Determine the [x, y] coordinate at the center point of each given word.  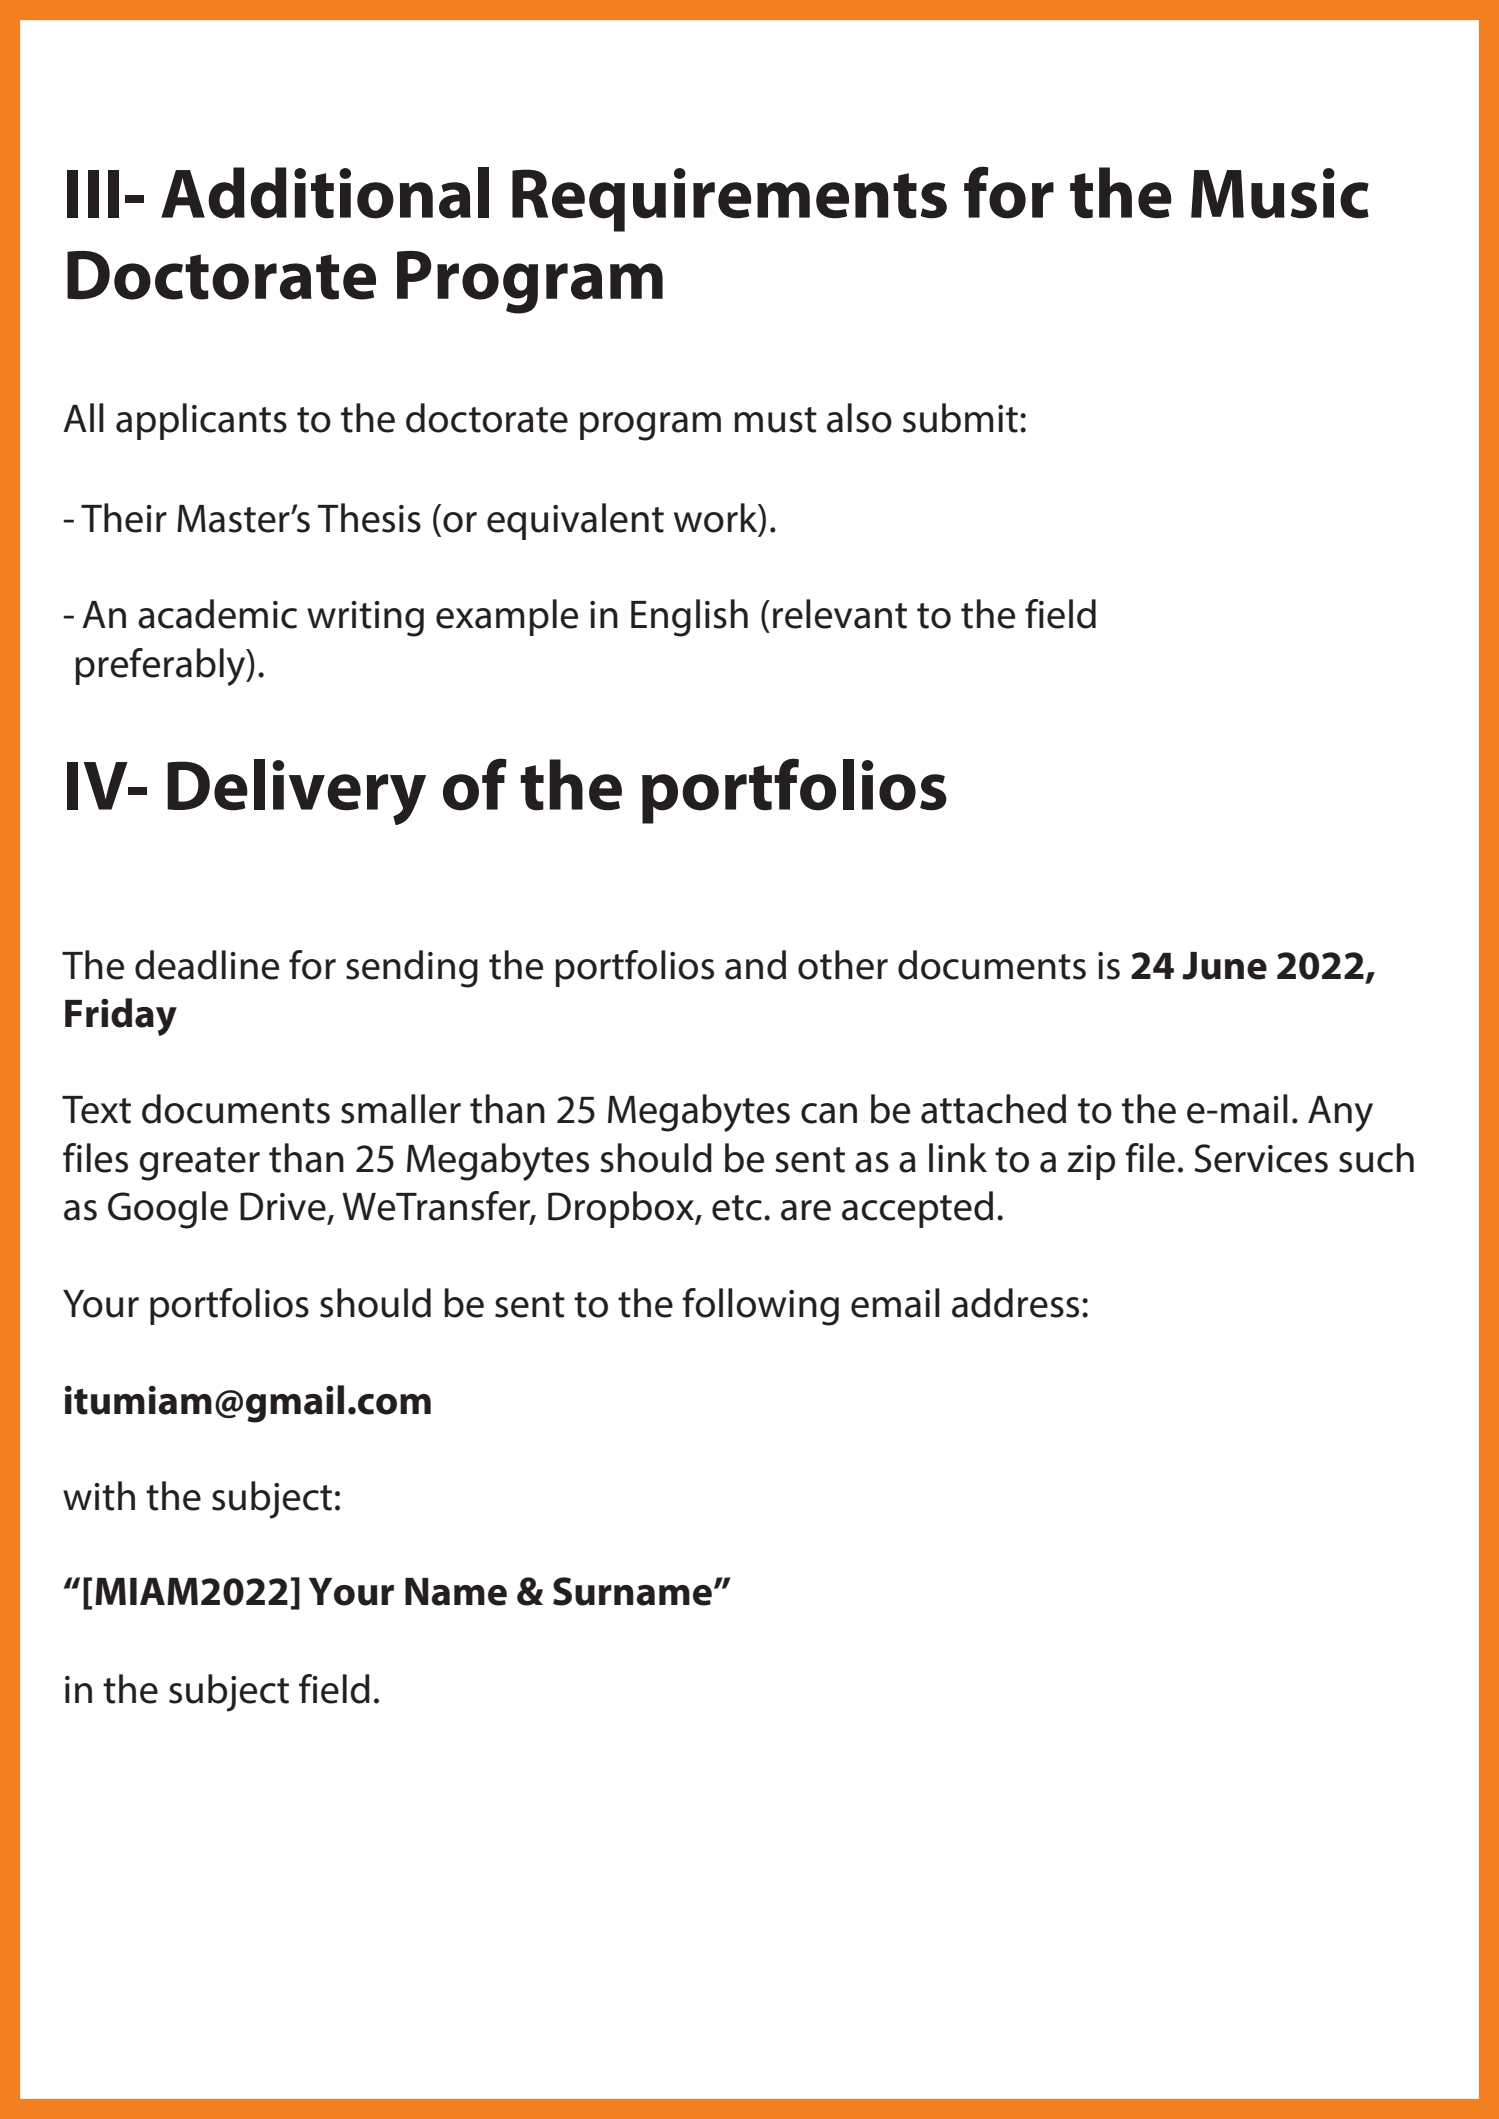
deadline [207, 965]
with [99, 1496]
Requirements [729, 200]
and [755, 965]
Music [1280, 193]
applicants [201, 421]
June [1224, 966]
